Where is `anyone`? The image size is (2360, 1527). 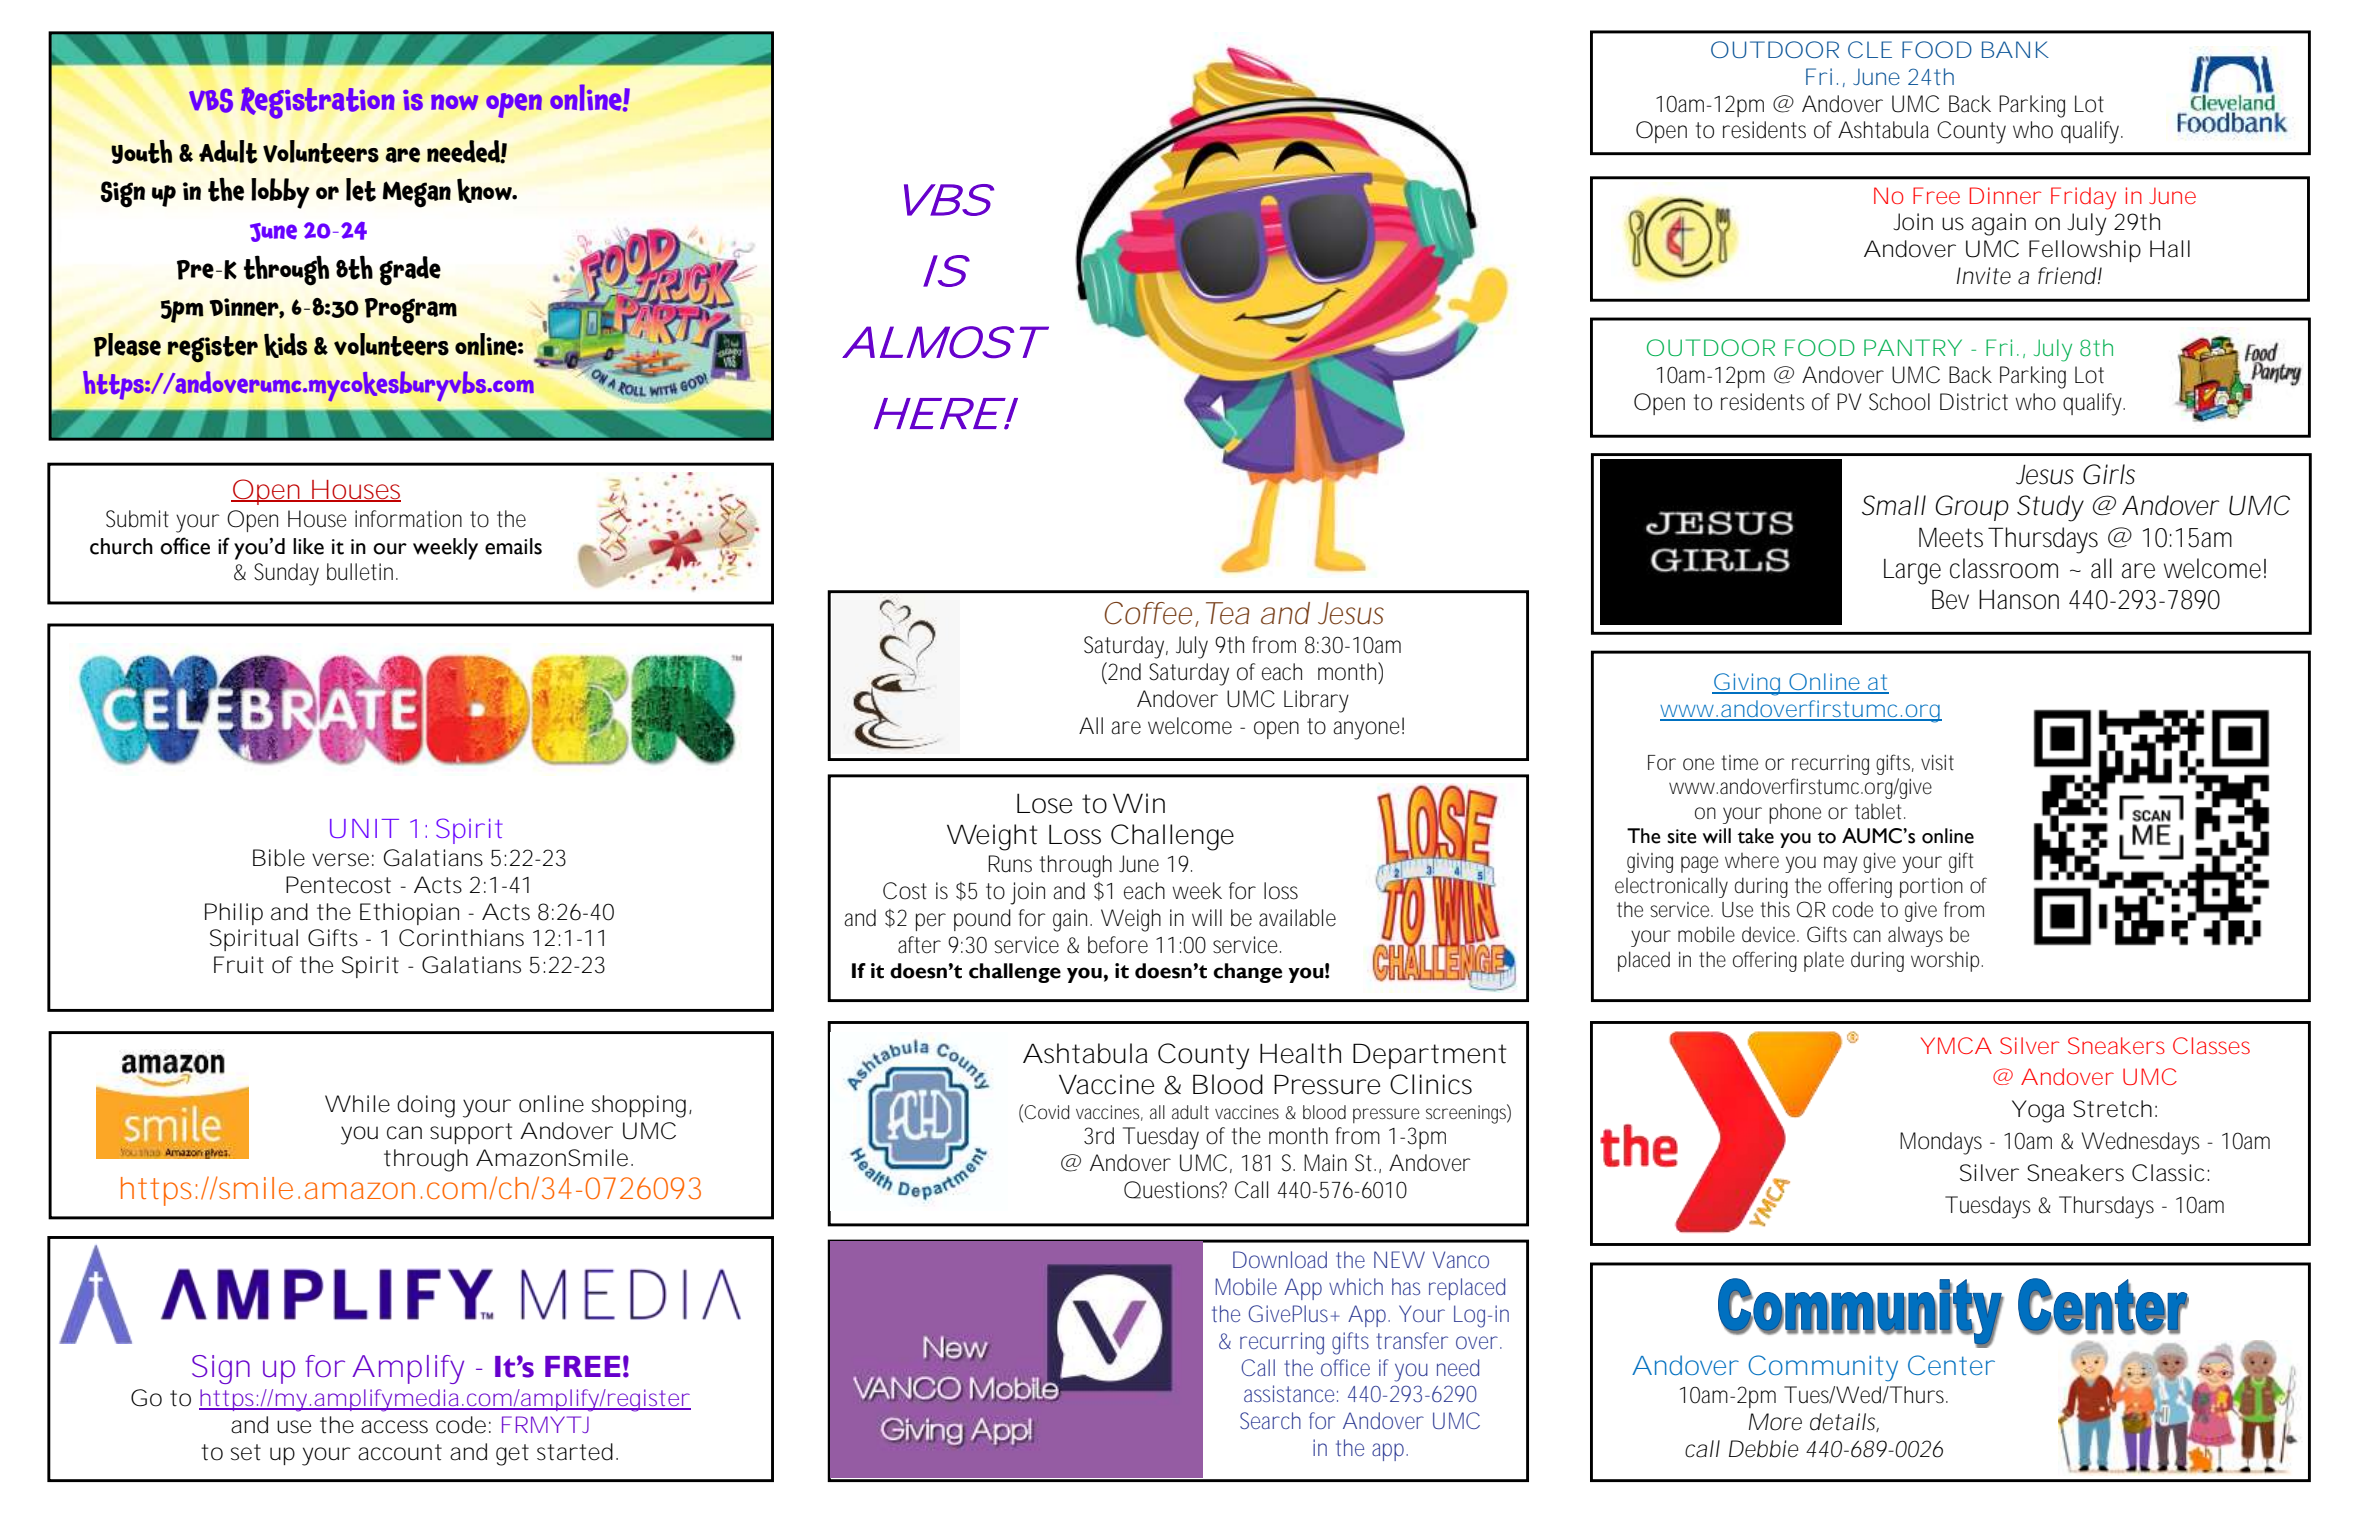
anyone is located at coordinates (1366, 730).
